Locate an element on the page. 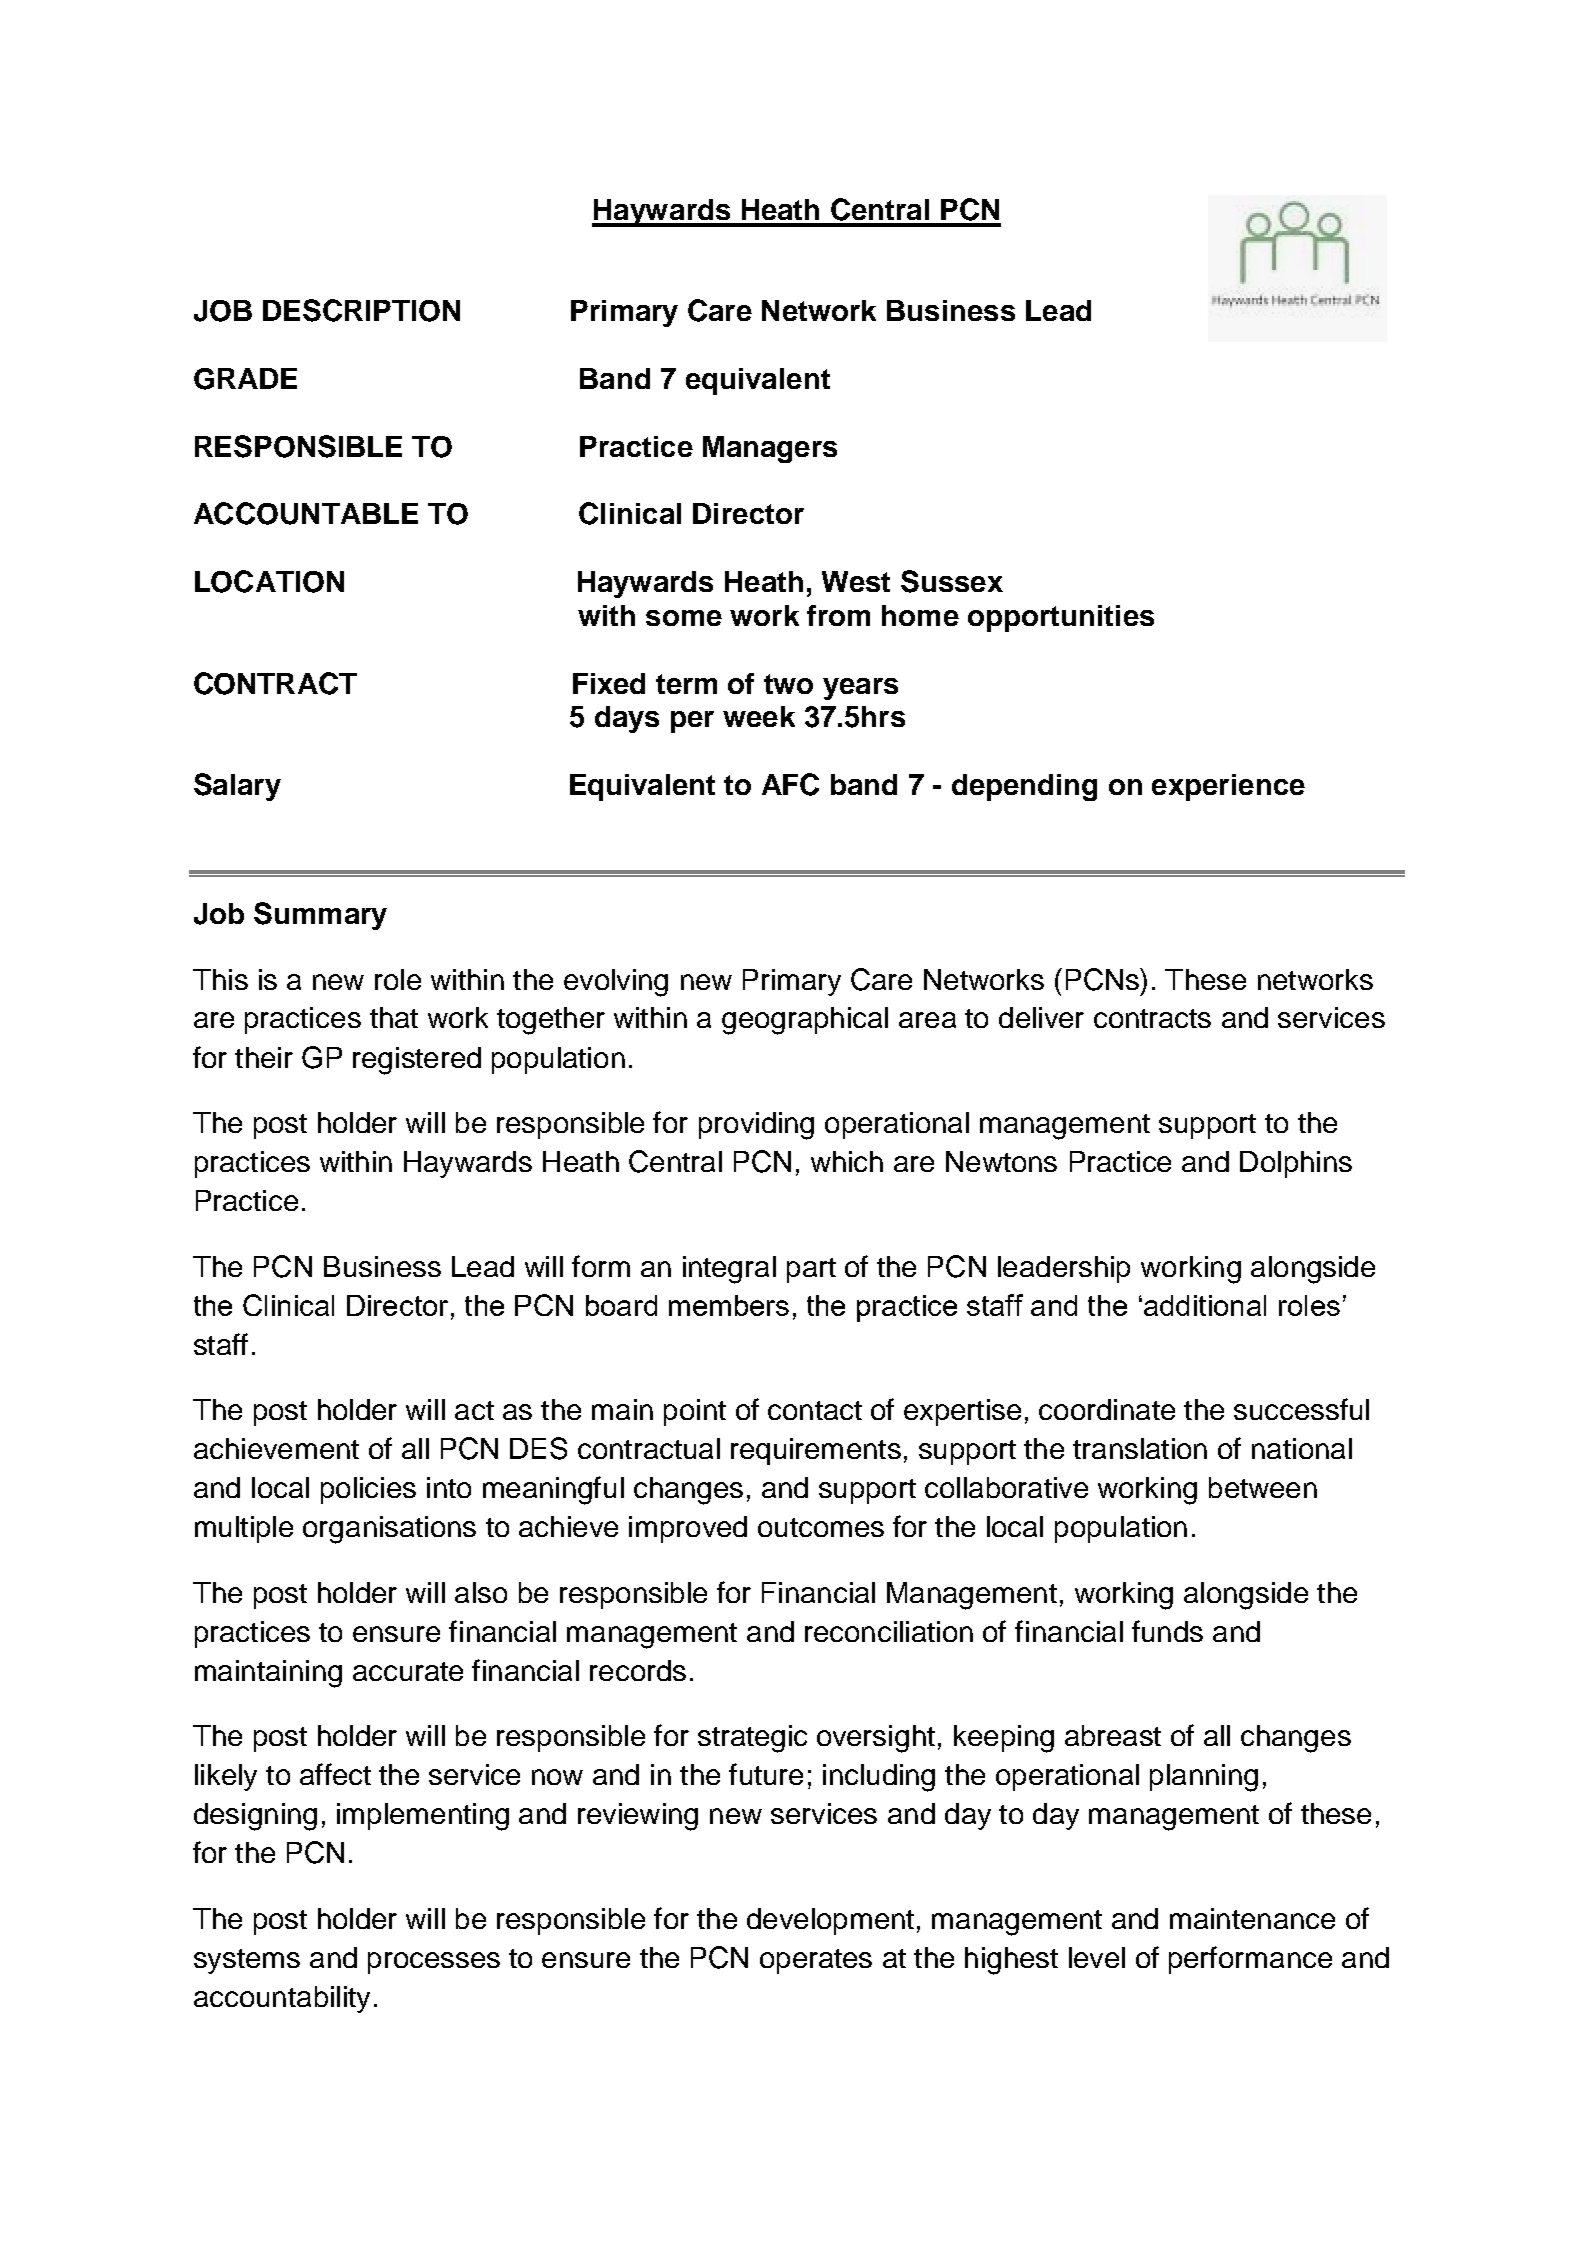  opportunities is located at coordinates (1061, 618).
